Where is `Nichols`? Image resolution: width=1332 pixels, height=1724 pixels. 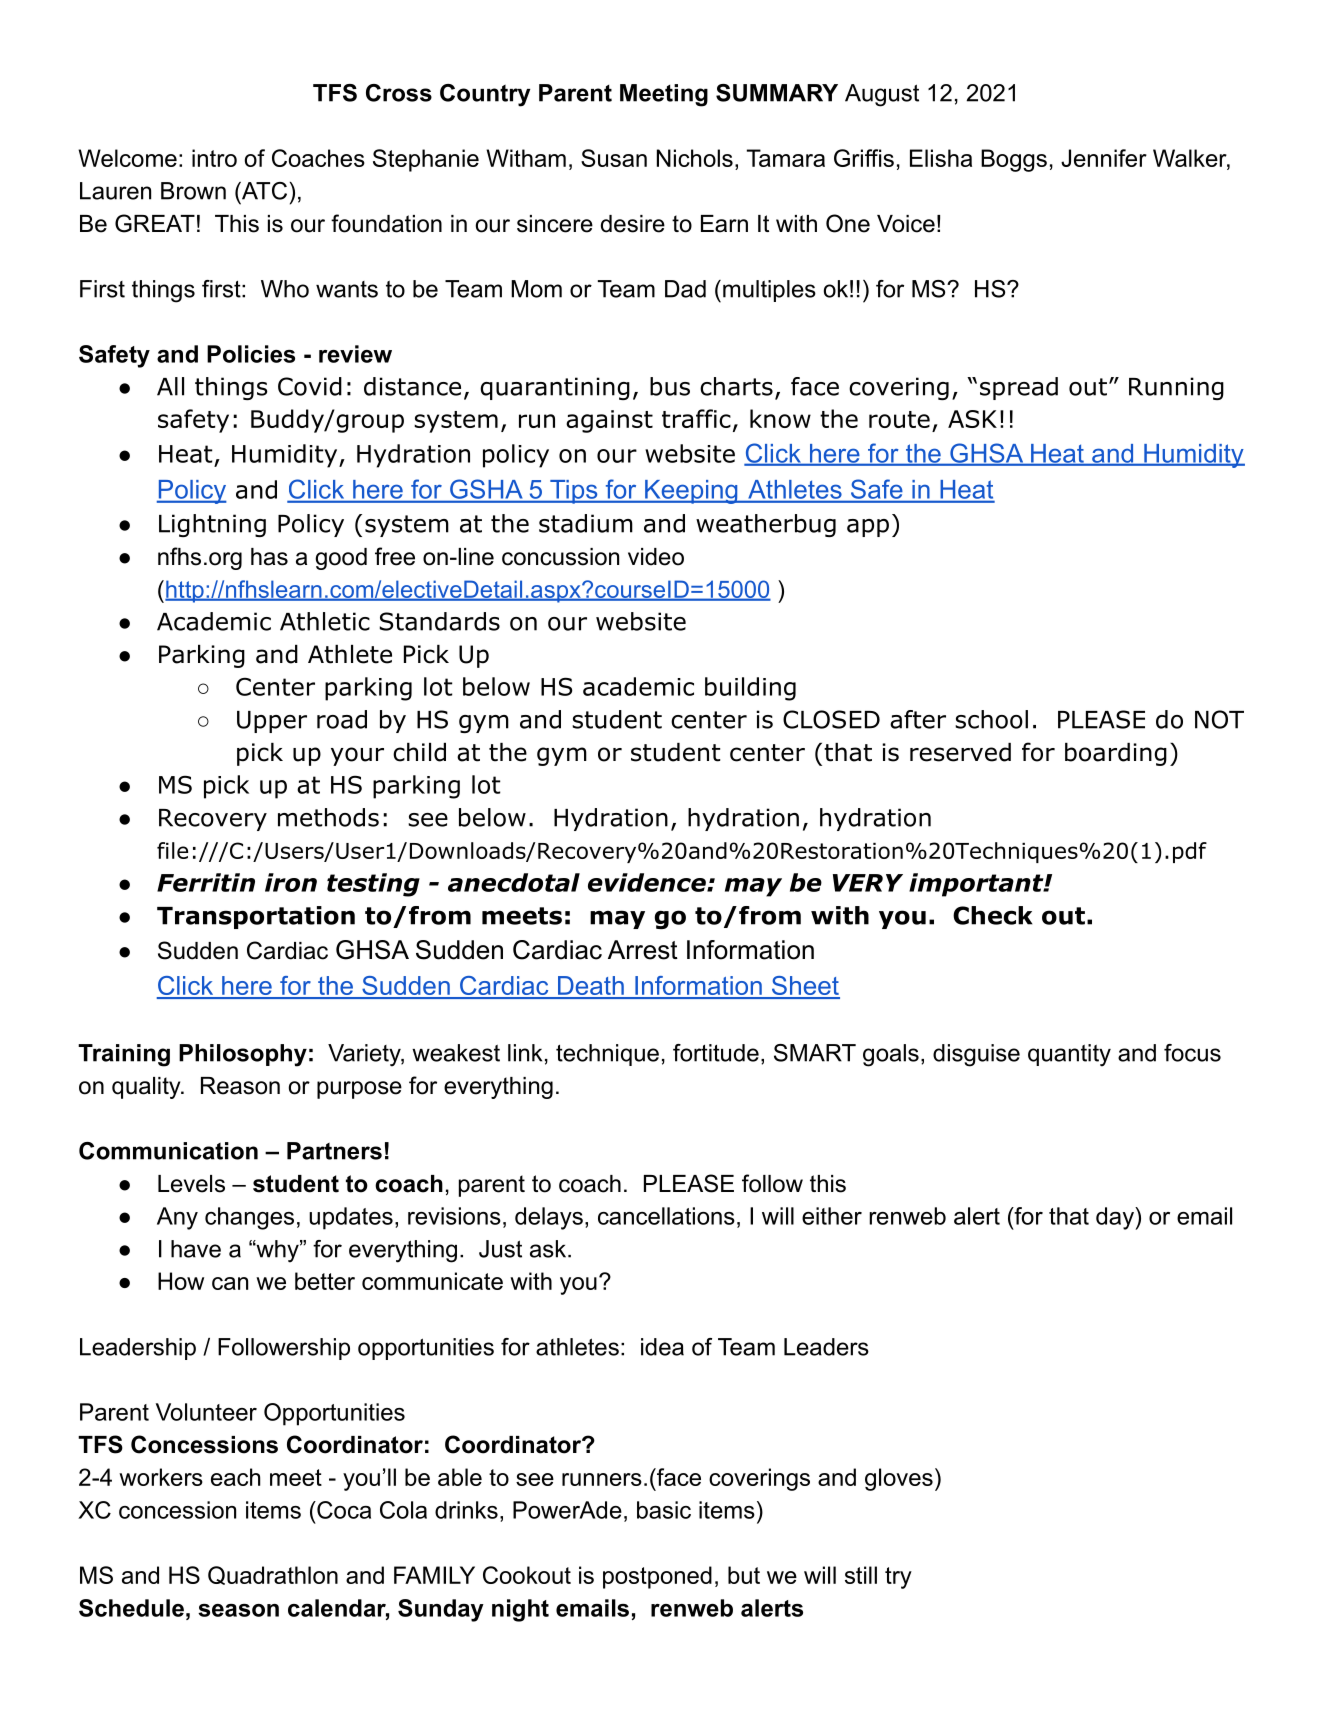
Nichols is located at coordinates (695, 158).
